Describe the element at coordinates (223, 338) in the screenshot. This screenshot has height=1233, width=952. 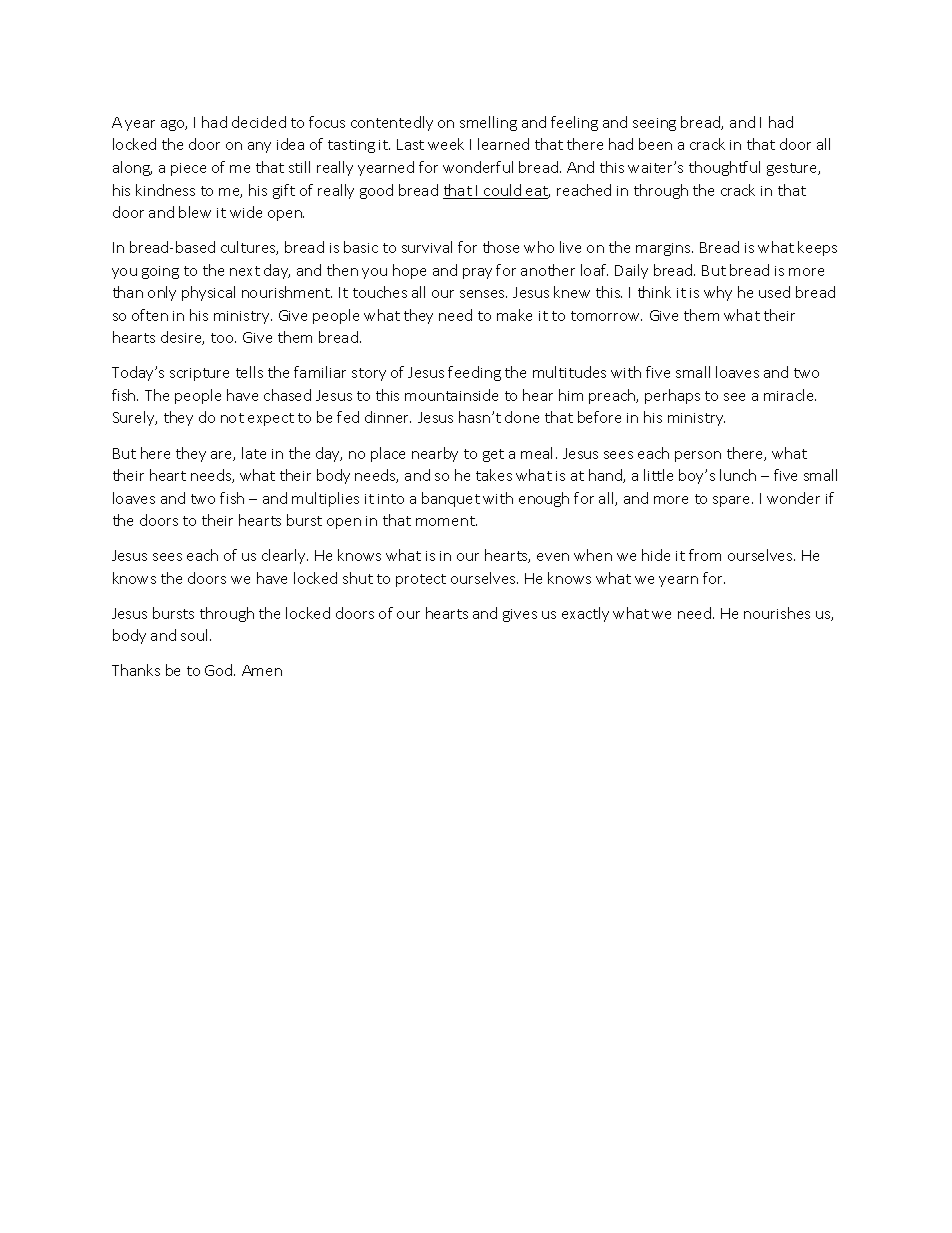
I see `too` at that location.
